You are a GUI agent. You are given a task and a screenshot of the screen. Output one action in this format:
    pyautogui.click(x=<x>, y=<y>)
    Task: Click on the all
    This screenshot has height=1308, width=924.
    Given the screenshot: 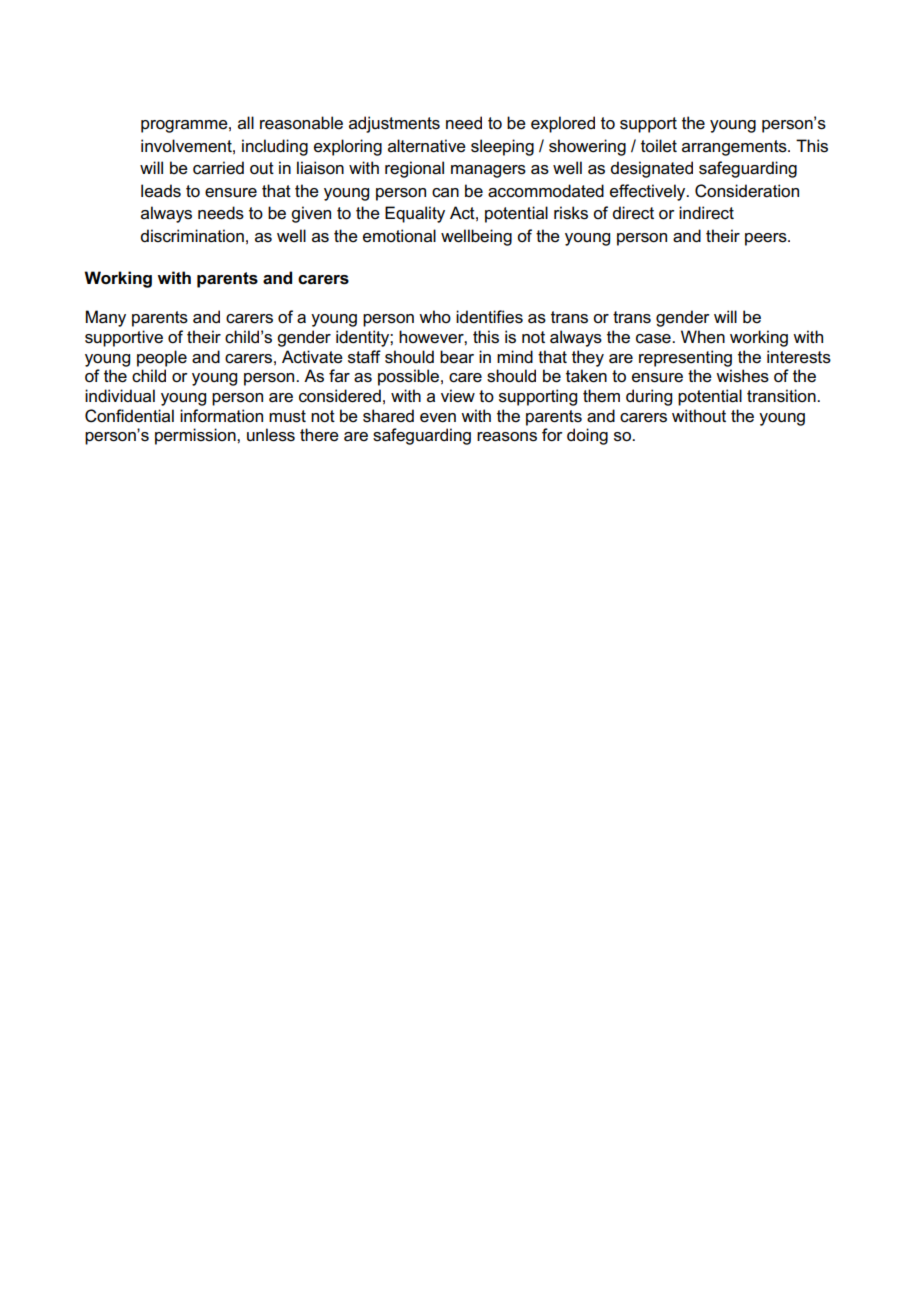 What is the action you would take?
    pyautogui.click(x=246, y=122)
